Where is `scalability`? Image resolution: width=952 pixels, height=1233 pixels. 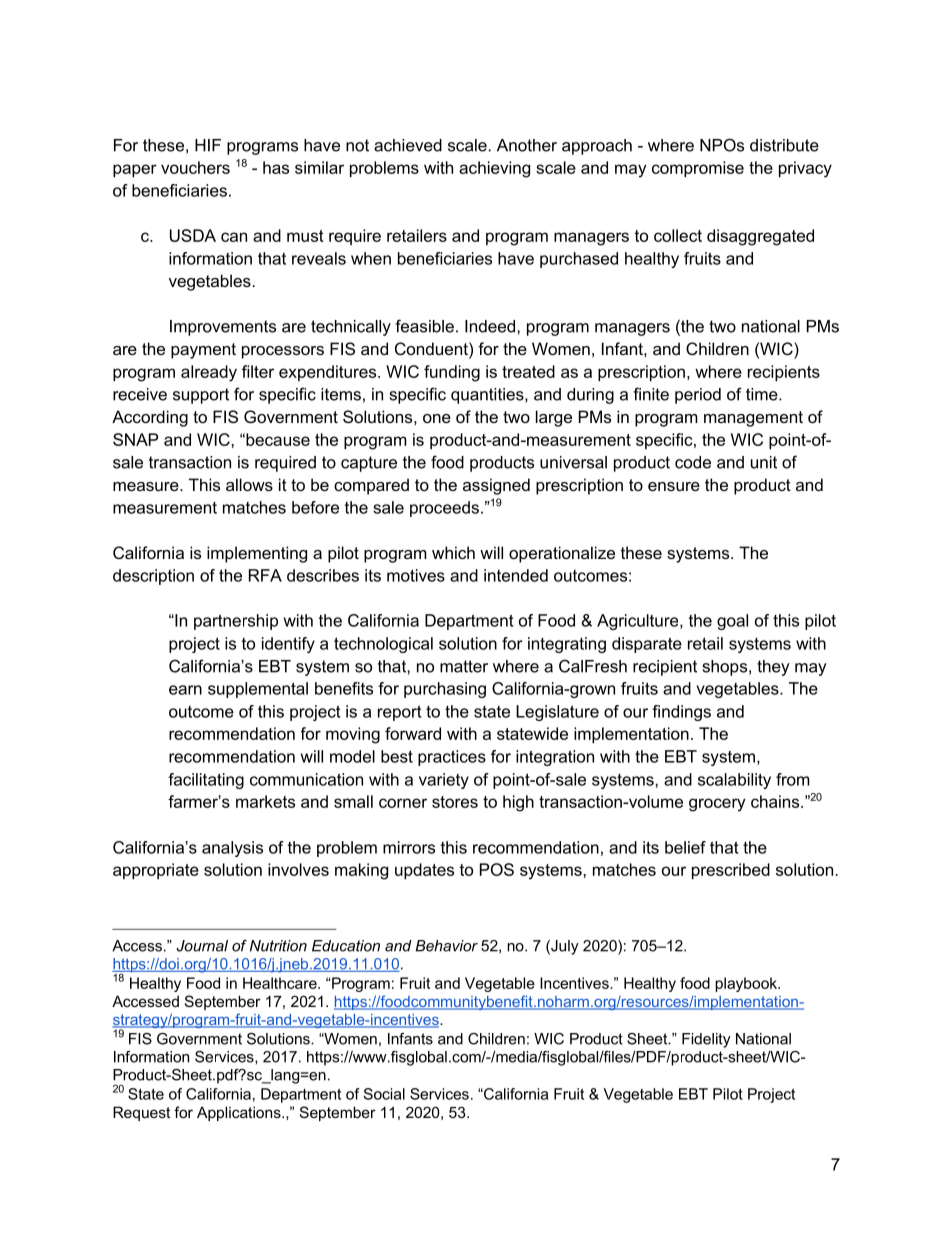 scalability is located at coordinates (734, 781).
